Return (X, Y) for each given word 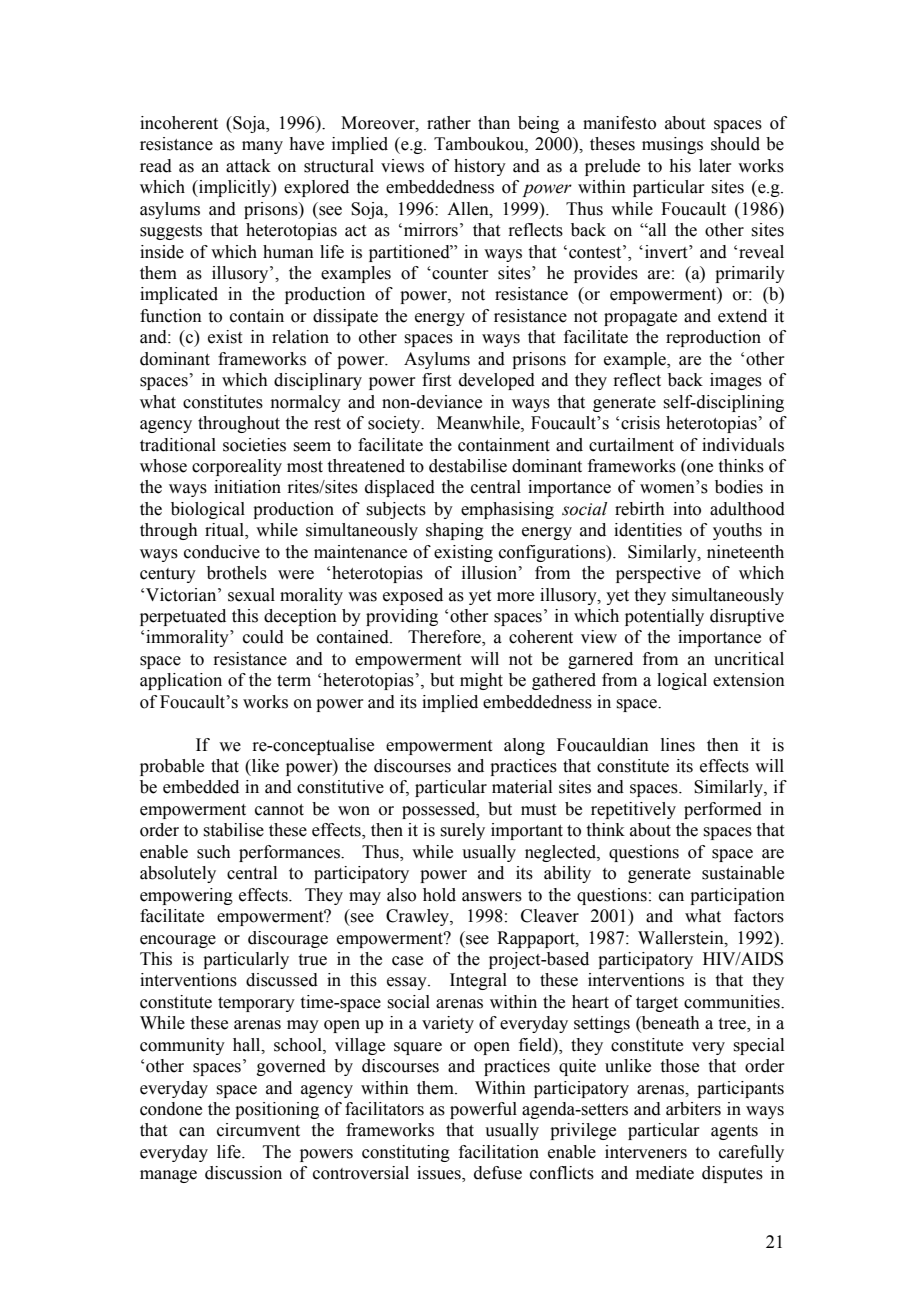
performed (723, 810)
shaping (455, 531)
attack (248, 166)
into (687, 509)
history (480, 167)
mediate (665, 1173)
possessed (440, 810)
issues (440, 1174)
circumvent (258, 1130)
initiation (247, 487)
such (214, 852)
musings (672, 145)
